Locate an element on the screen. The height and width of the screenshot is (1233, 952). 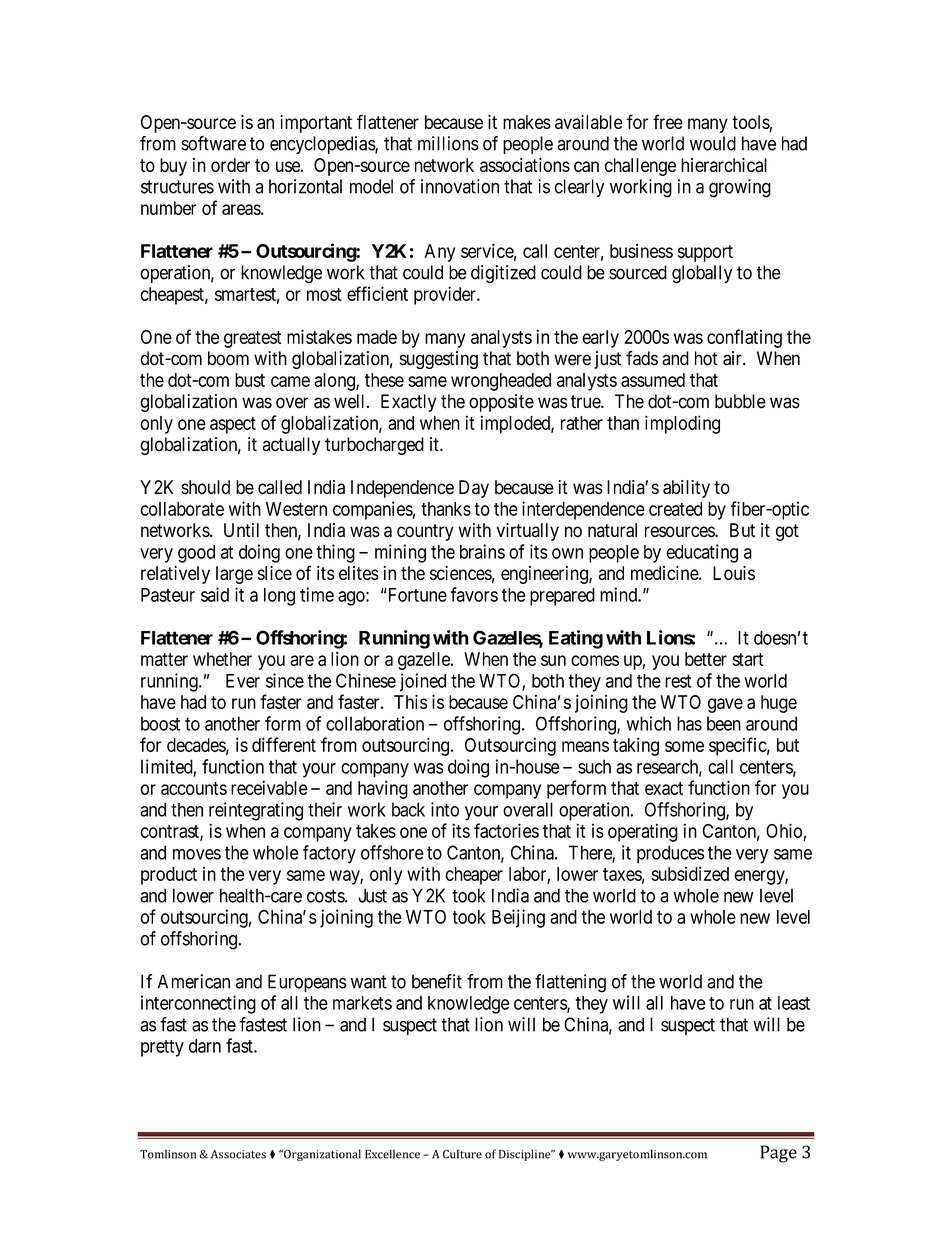
would is located at coordinates (713, 143).
